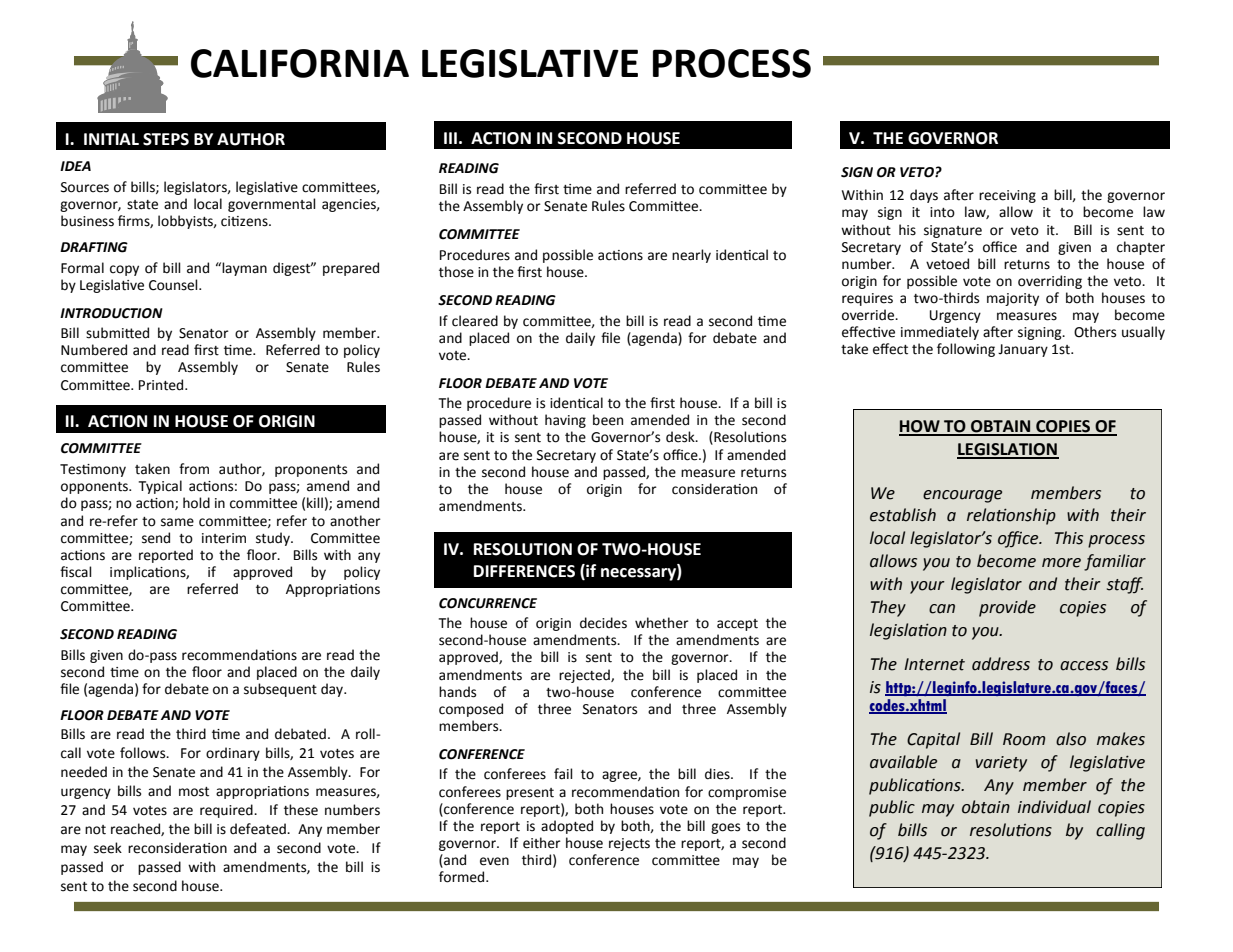 This page has width=1233, height=952. Describe the element at coordinates (1050, 282) in the page. I see `overriding` at that location.
